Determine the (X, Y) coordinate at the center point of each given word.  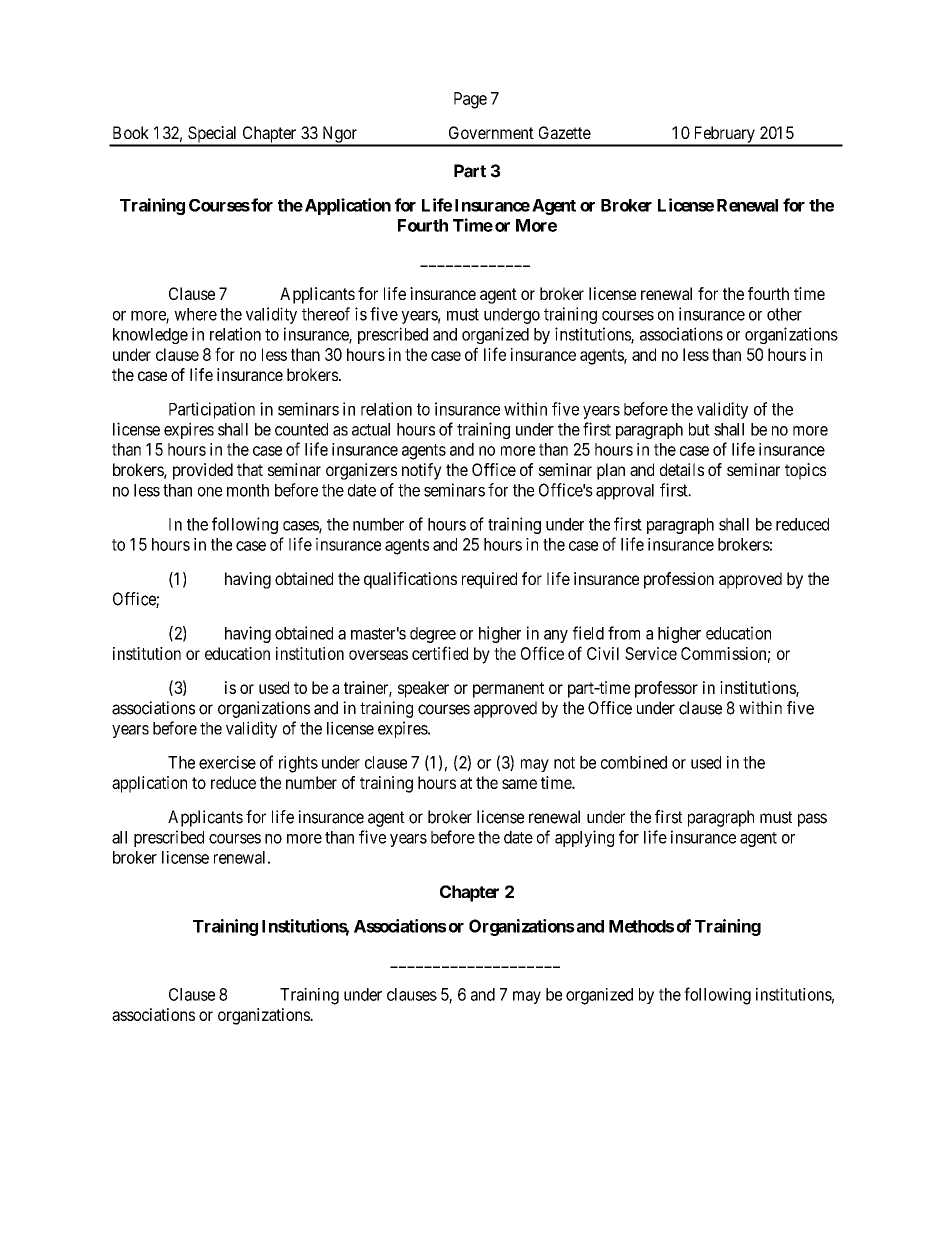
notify (422, 471)
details (682, 469)
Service (651, 653)
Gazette (565, 132)
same (519, 784)
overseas (378, 655)
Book (131, 132)
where (195, 314)
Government (491, 132)
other (784, 314)
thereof (326, 314)
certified (440, 653)
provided (203, 471)
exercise (227, 762)
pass (812, 820)
